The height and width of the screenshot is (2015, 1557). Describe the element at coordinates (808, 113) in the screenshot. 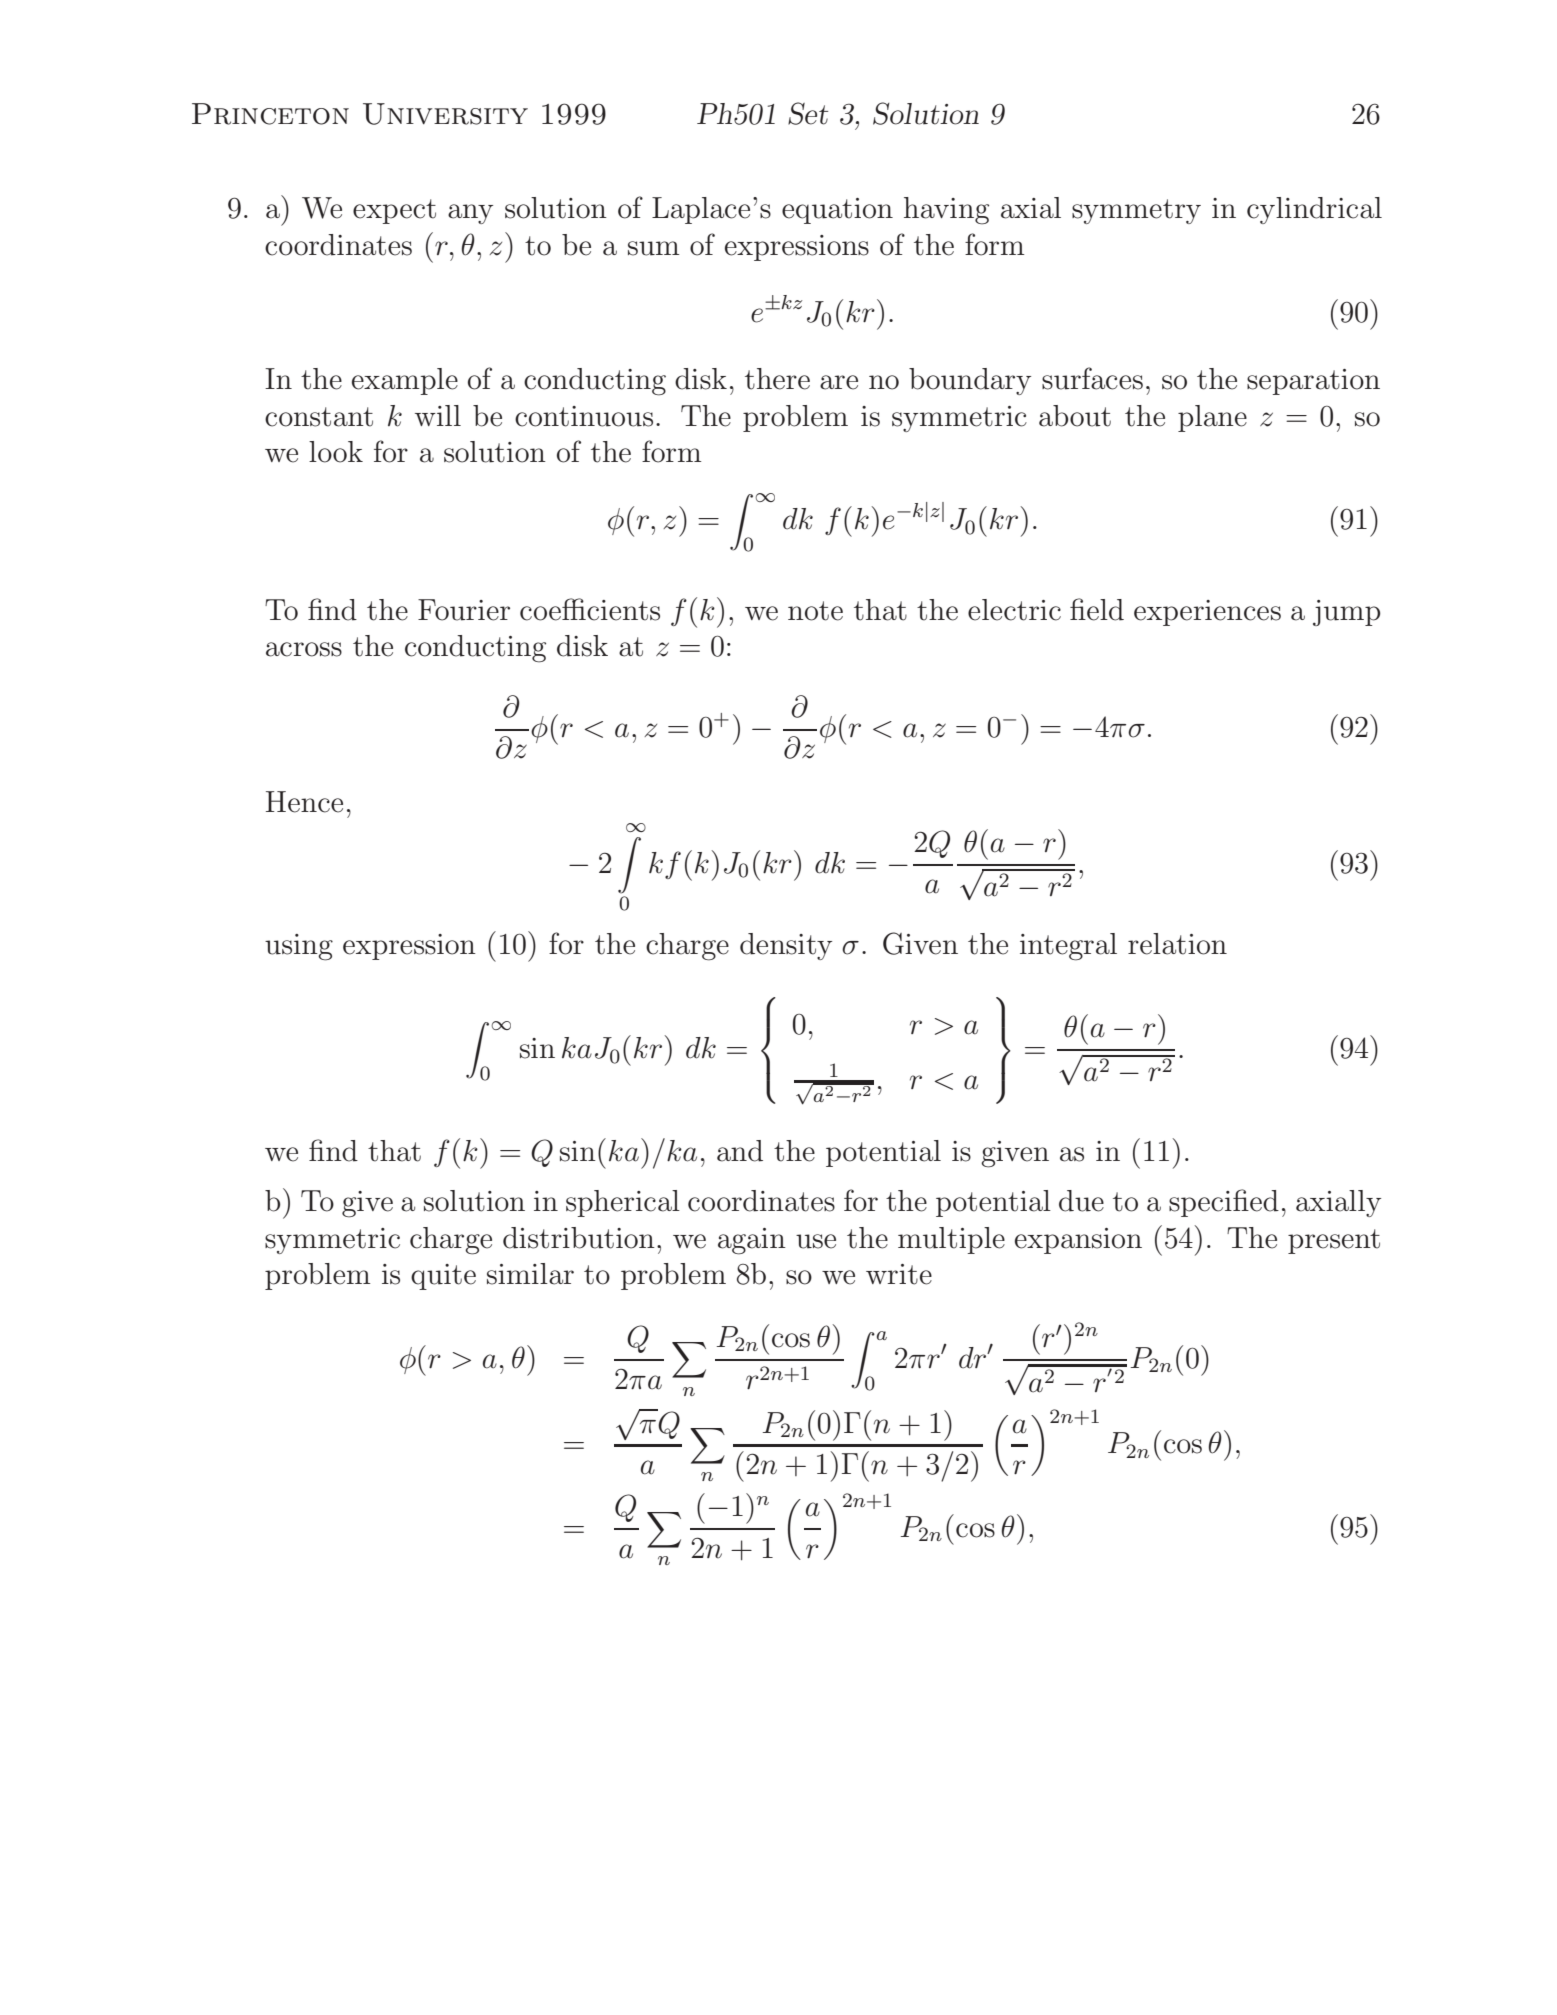

I see `Set` at that location.
